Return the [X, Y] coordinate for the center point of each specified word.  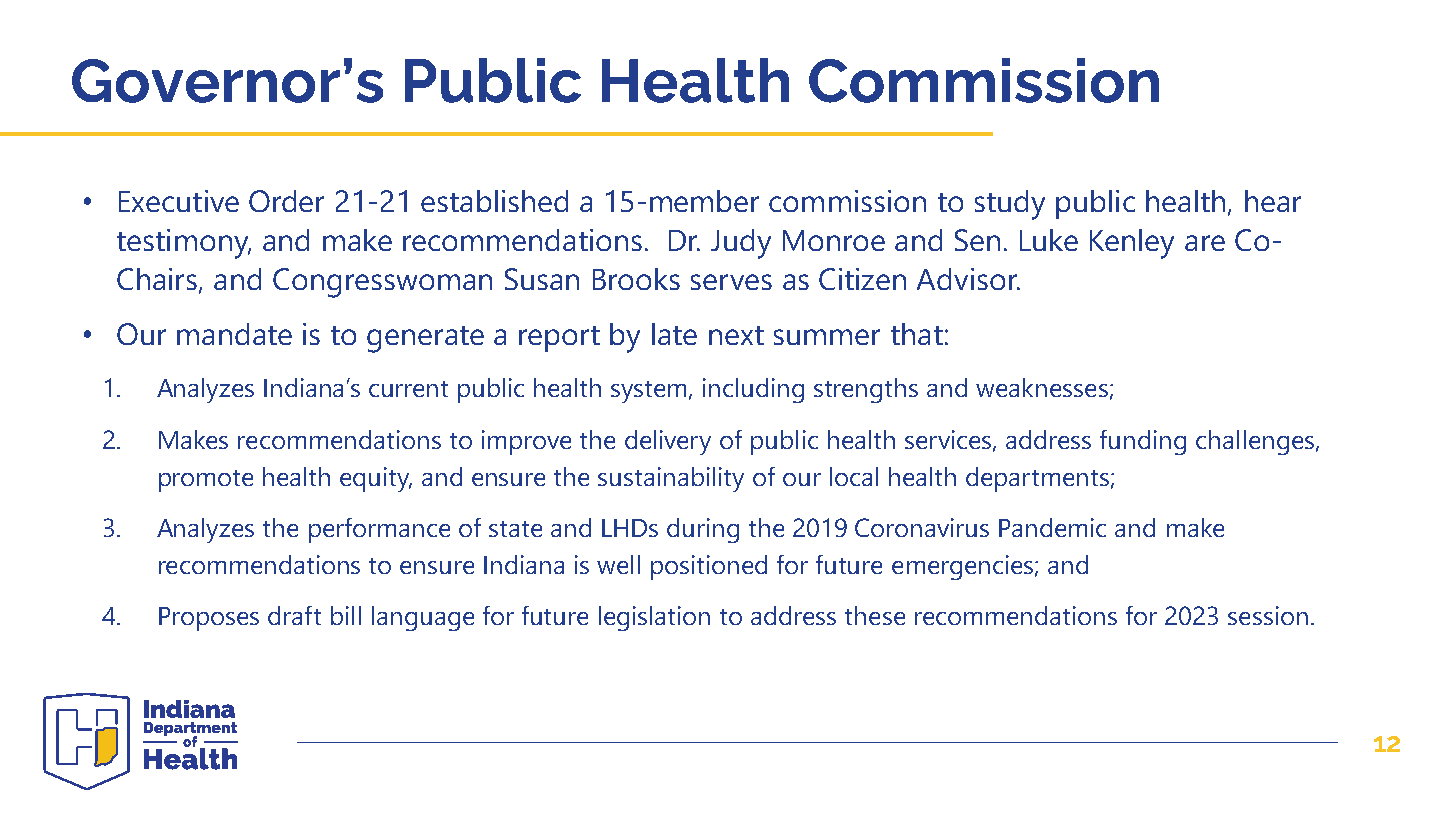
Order [286, 201]
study [1010, 205]
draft [294, 615]
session [1268, 615]
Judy [741, 244]
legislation [654, 618]
